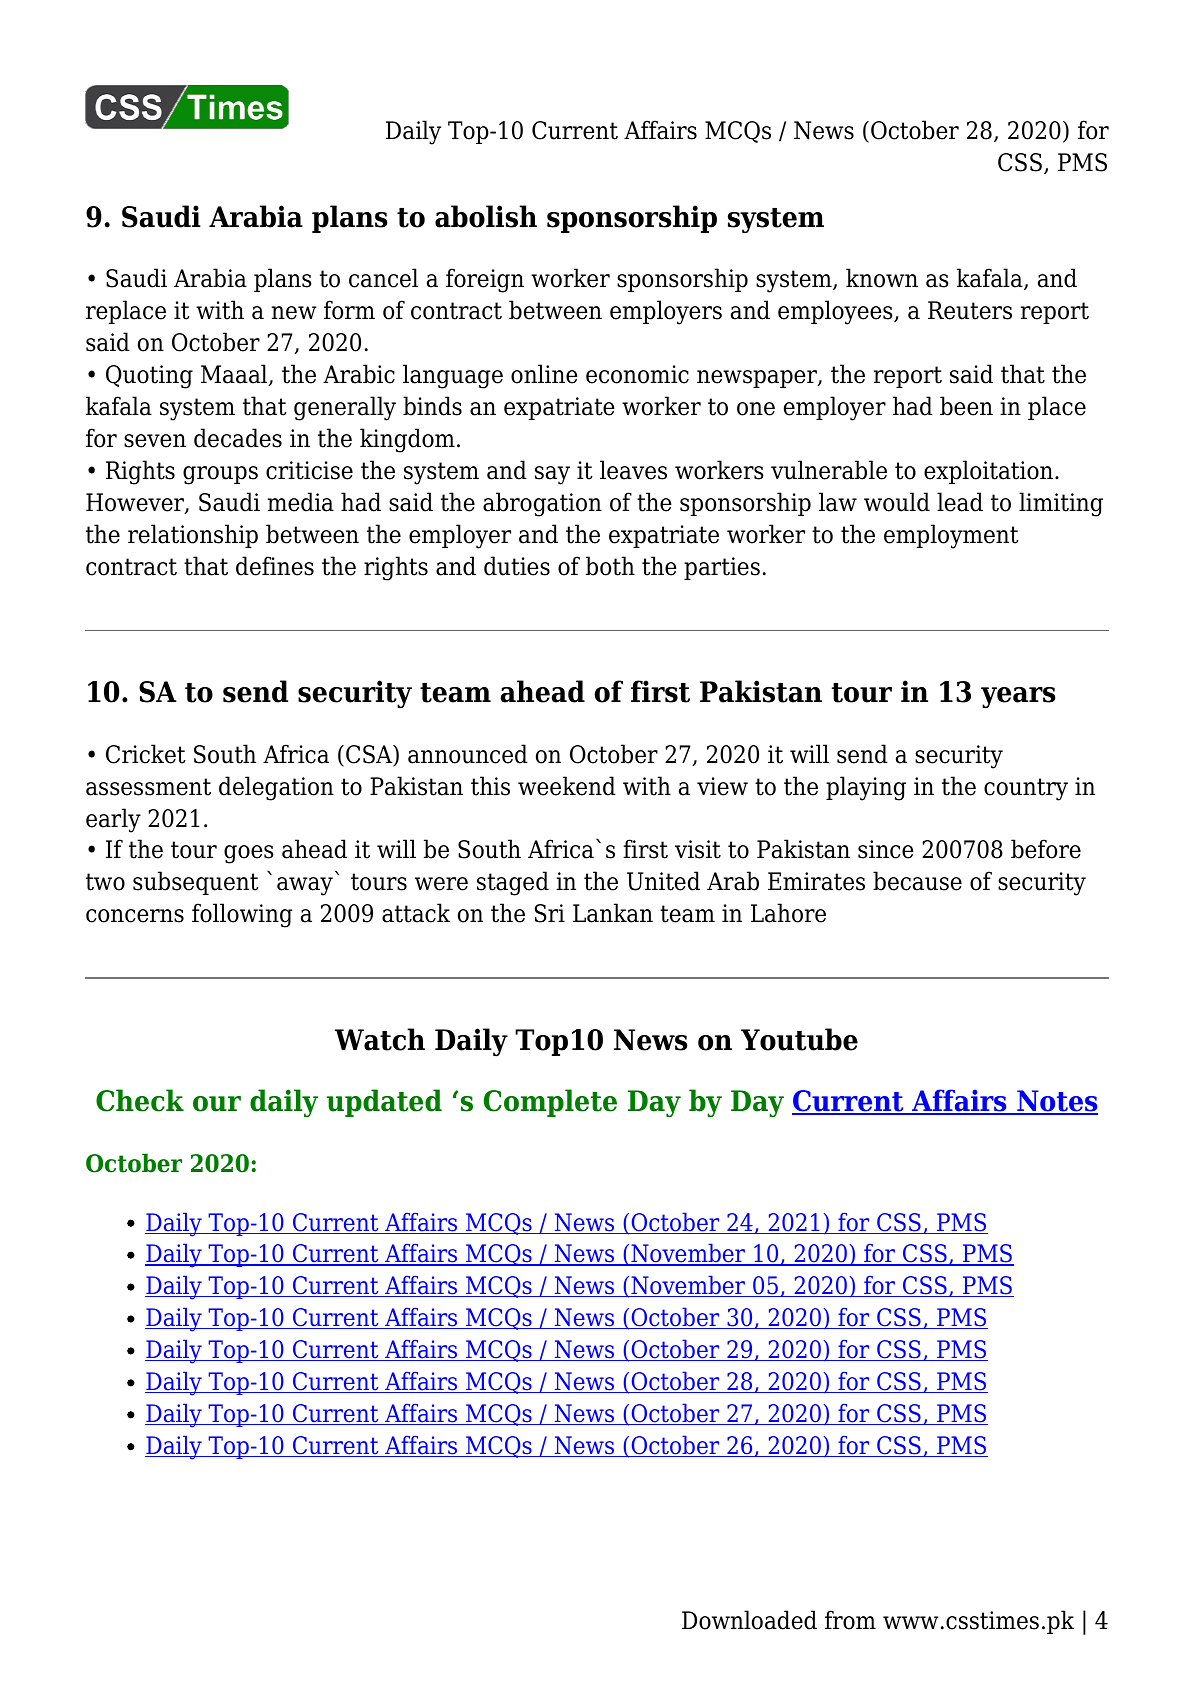  I want to click on Check, so click(140, 1100).
